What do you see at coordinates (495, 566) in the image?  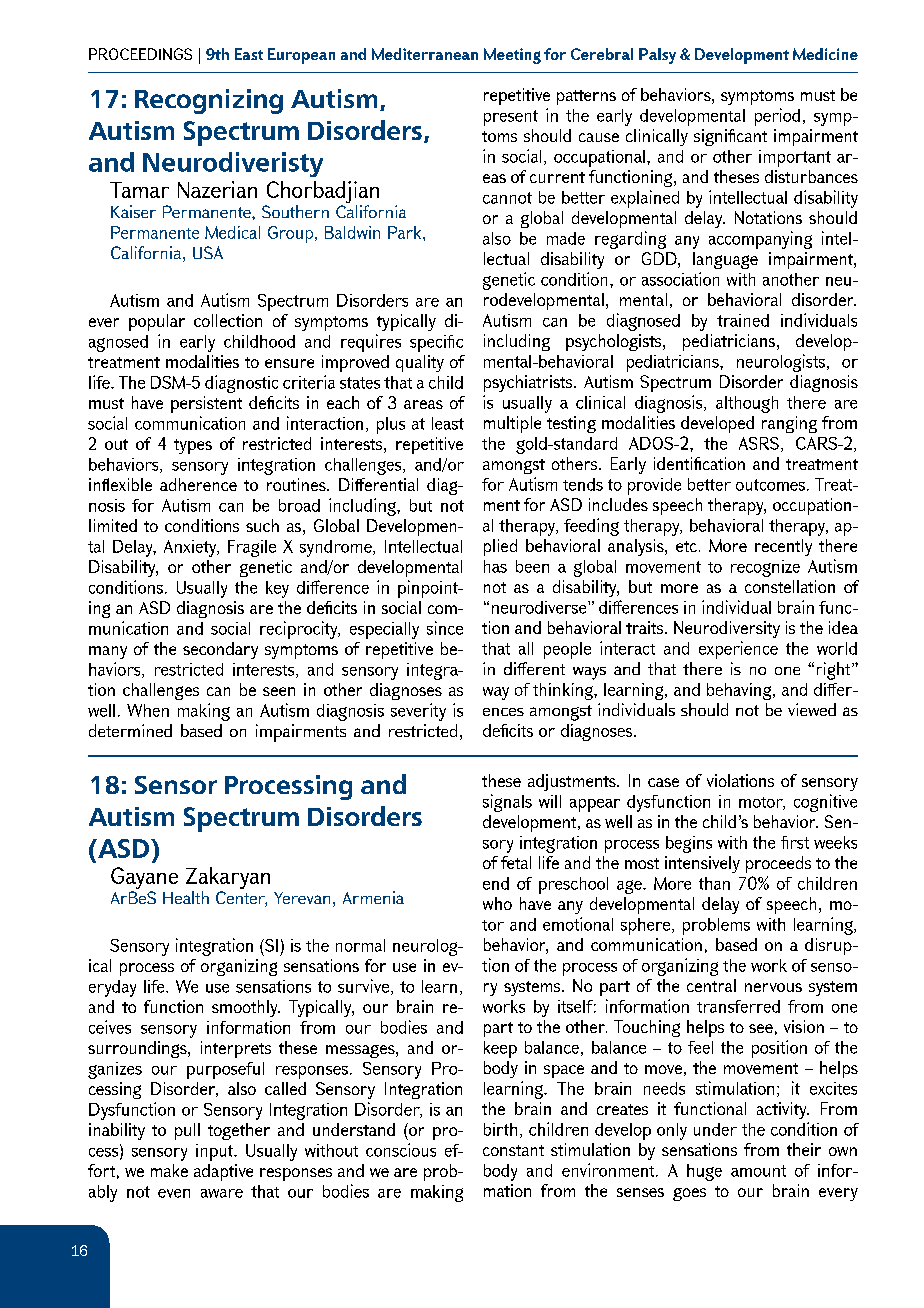 I see `has` at bounding box center [495, 566].
